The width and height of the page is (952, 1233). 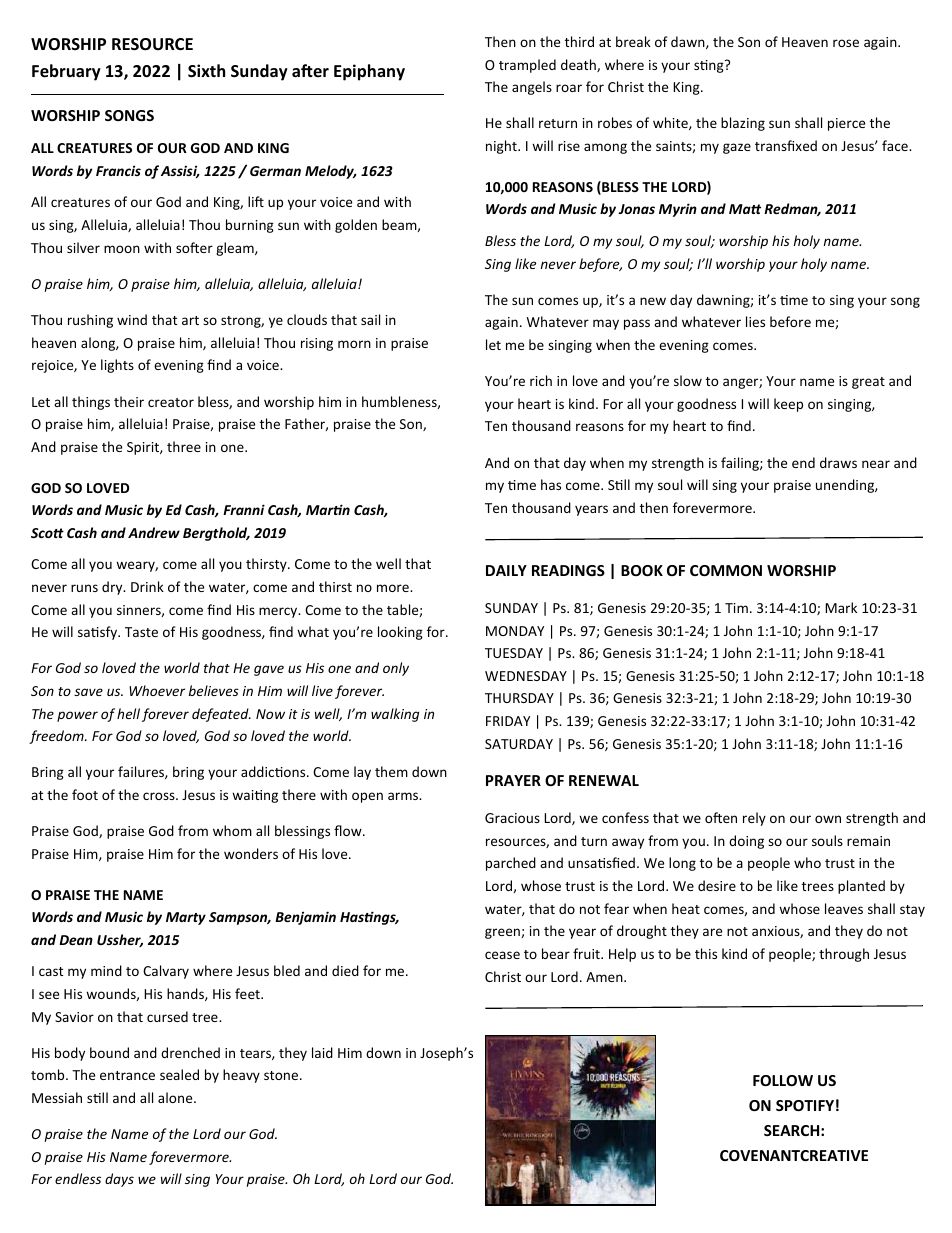 What do you see at coordinates (754, 819) in the page?
I see `rely` at bounding box center [754, 819].
